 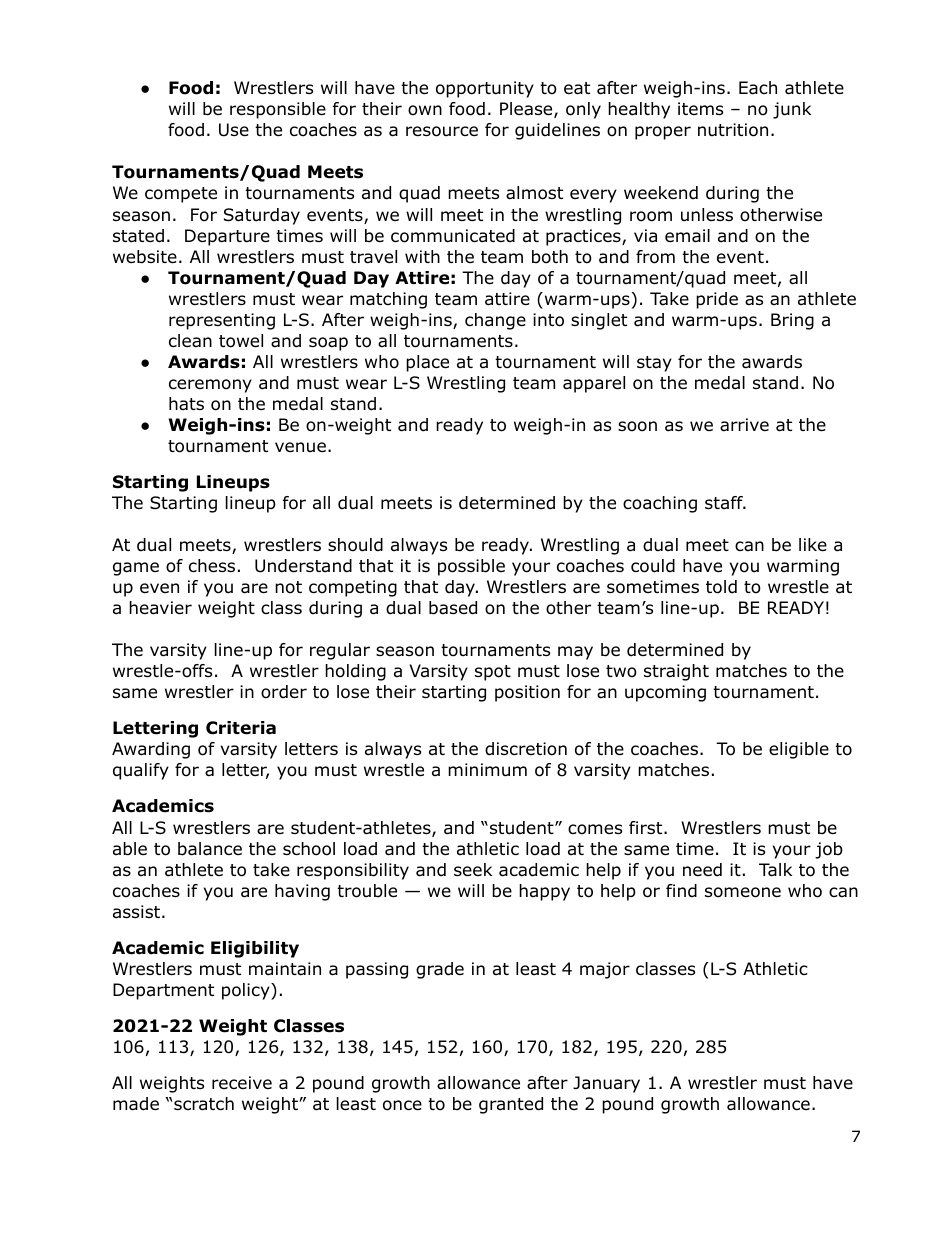 I want to click on opportunity, so click(x=485, y=89).
